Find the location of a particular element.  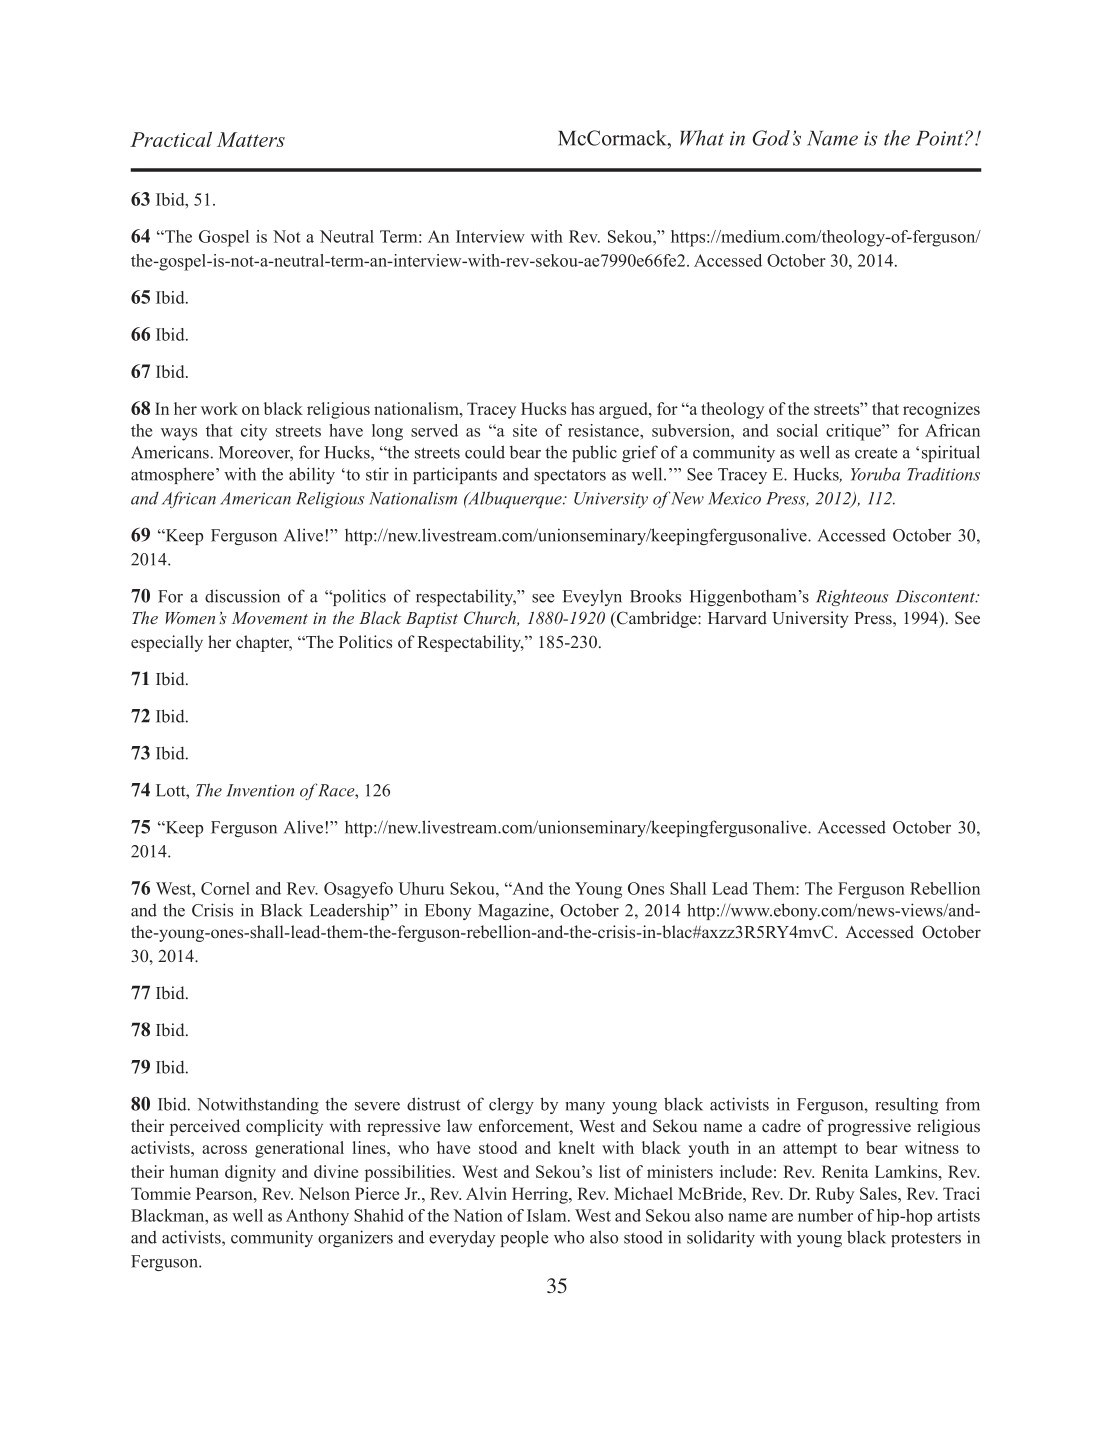

Pearson is located at coordinates (225, 1193).
